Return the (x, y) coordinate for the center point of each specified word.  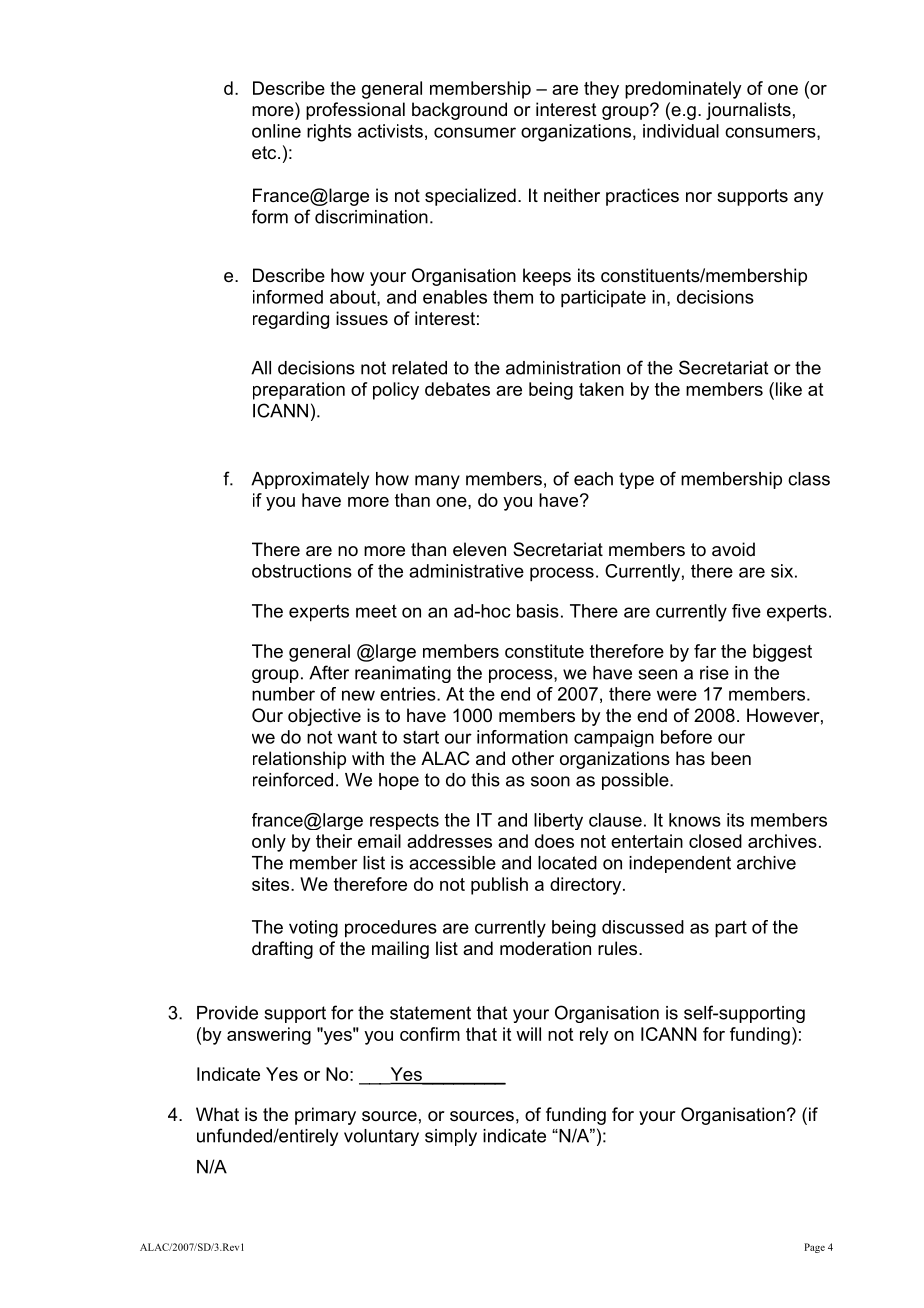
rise (714, 673)
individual (681, 131)
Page (814, 1248)
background (459, 111)
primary (325, 1116)
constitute (544, 651)
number (283, 694)
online (276, 131)
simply (451, 1137)
